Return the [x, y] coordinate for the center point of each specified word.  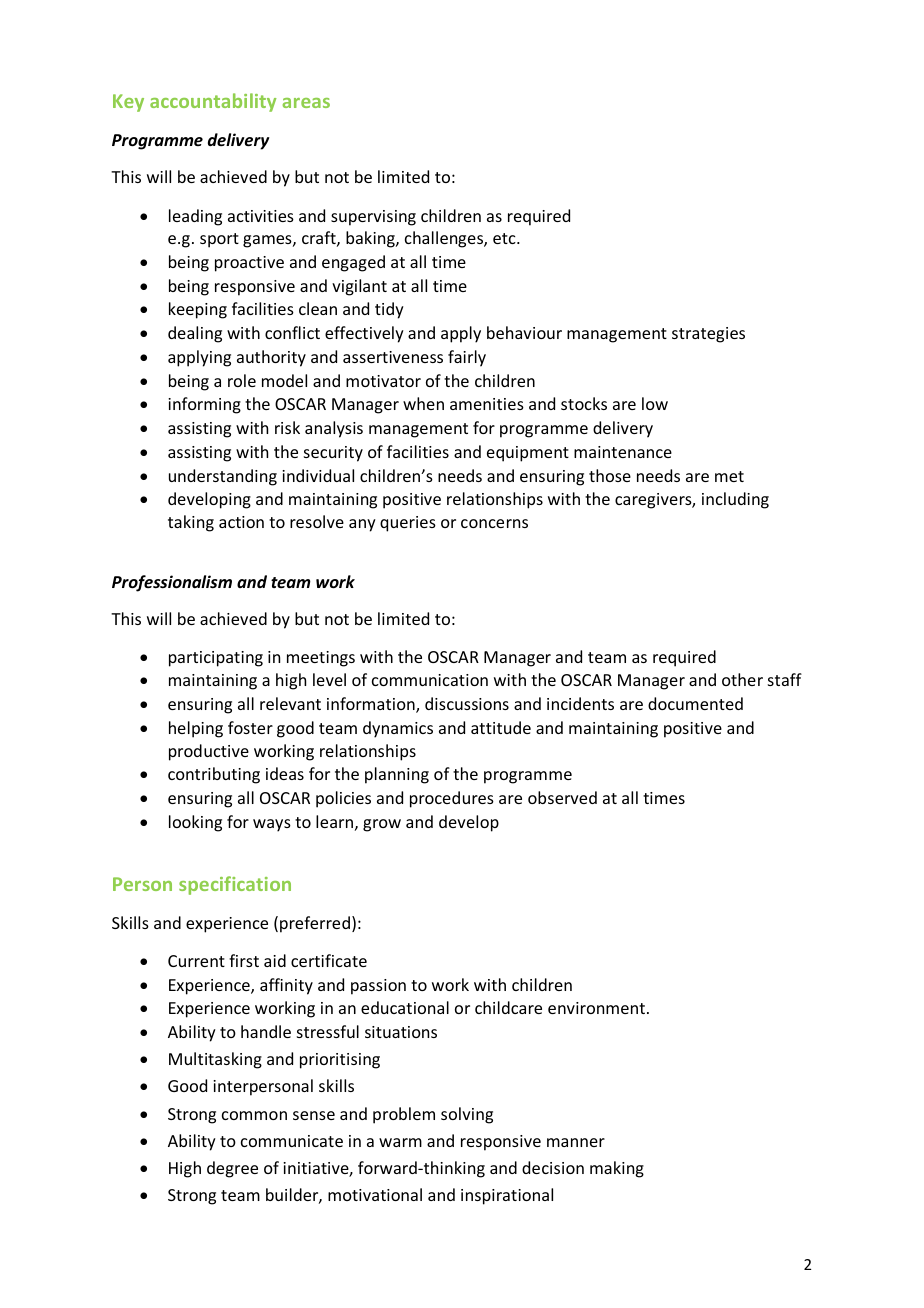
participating [216, 659]
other [742, 679]
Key [128, 103]
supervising [373, 218]
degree [232, 1169]
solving [467, 1115]
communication [430, 680]
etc [505, 238]
